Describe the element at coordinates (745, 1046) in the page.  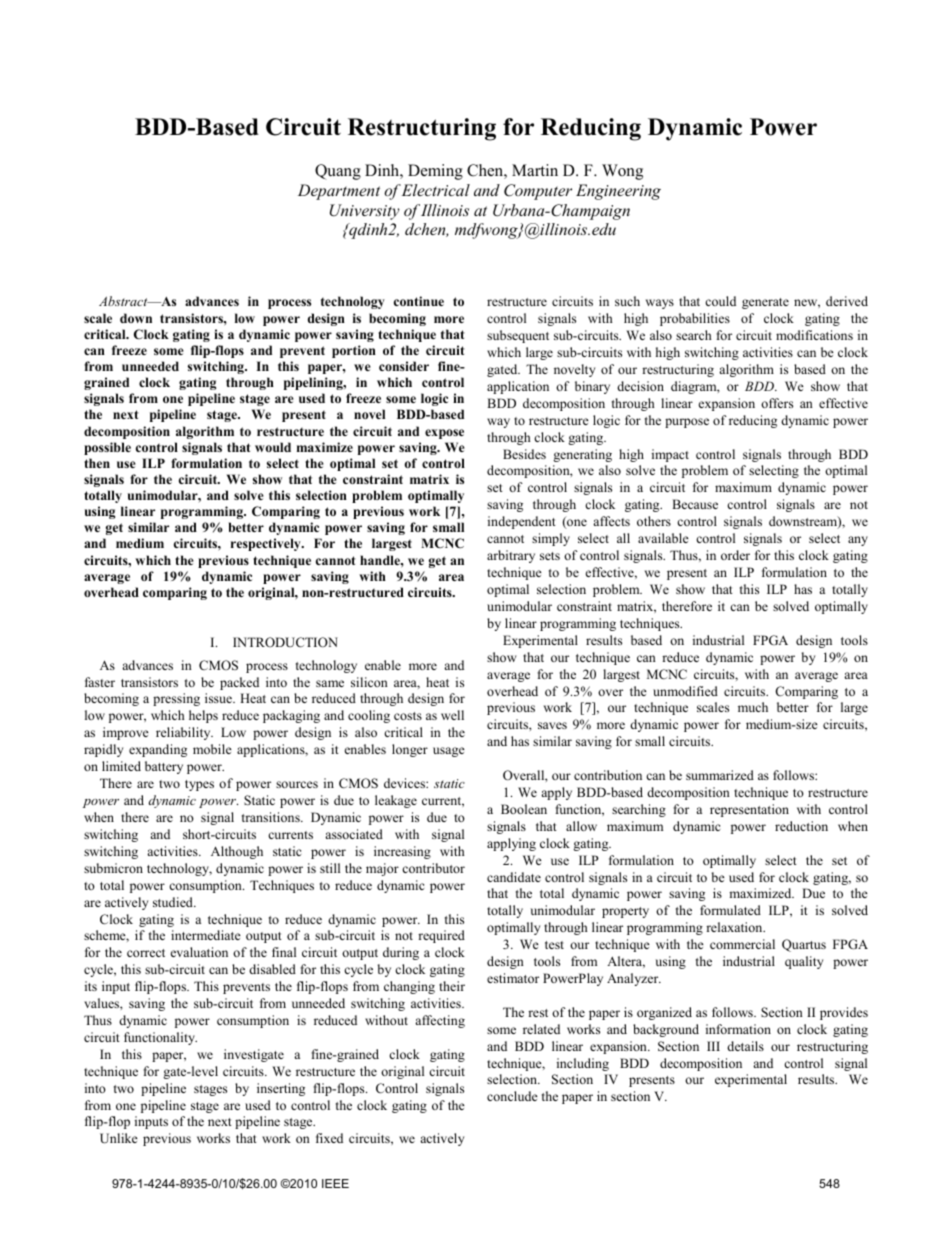
I see `details` at that location.
